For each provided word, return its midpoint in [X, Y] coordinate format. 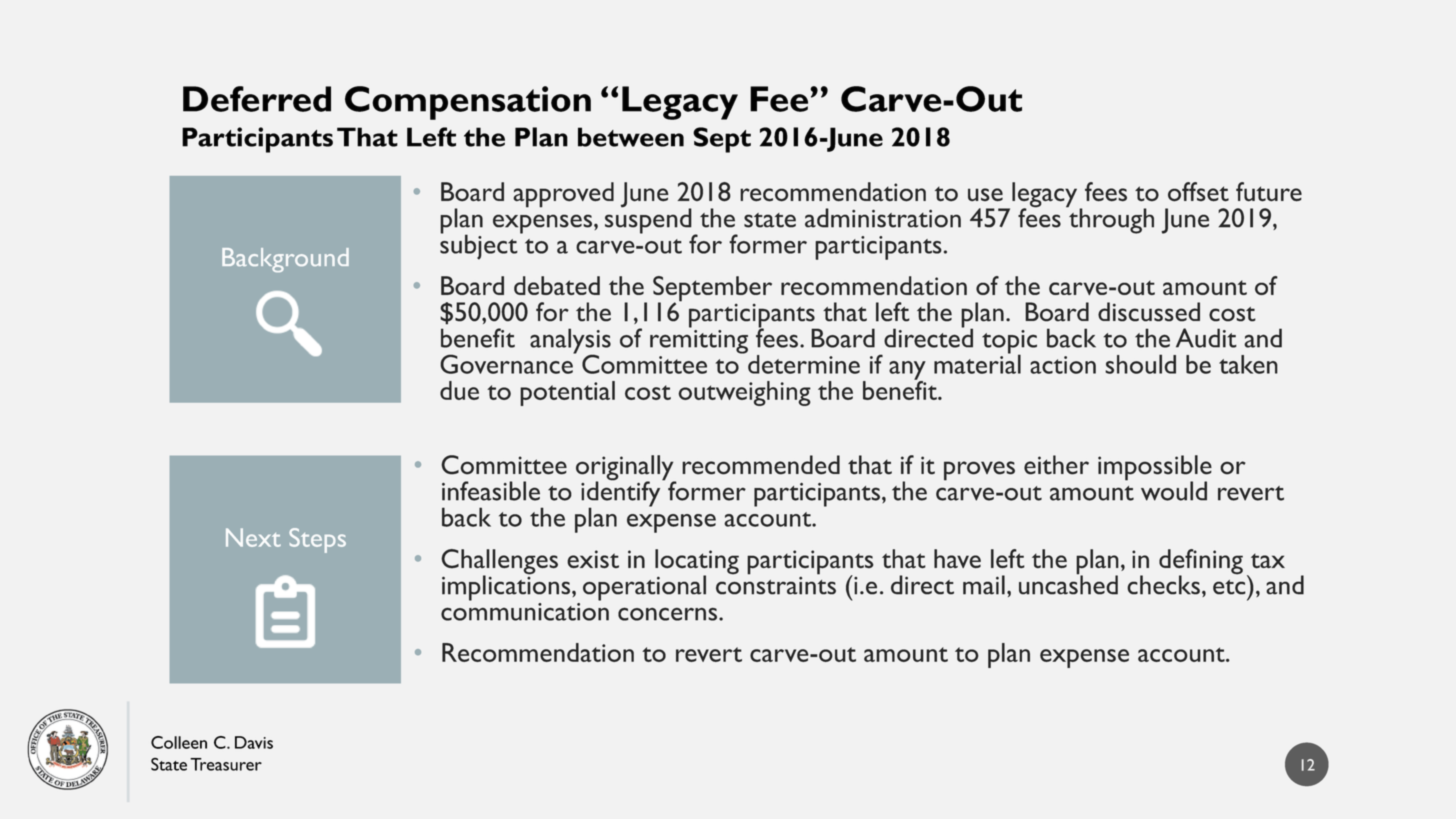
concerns [669, 614]
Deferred [257, 99]
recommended [761, 465]
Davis [254, 742]
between [631, 137]
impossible [1155, 469]
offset [1198, 192]
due [459, 390]
